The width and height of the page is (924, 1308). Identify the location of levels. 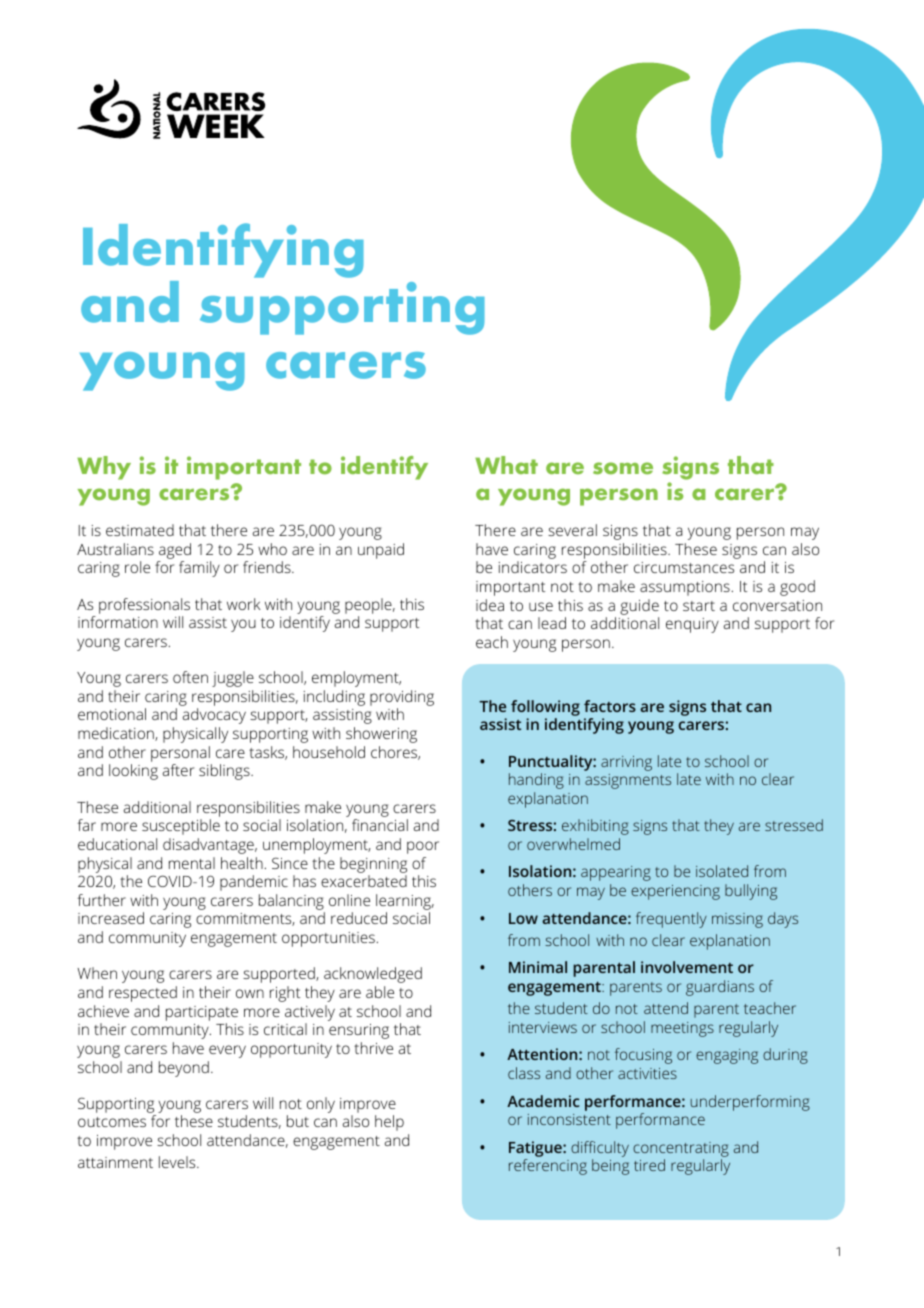
(178, 1162).
